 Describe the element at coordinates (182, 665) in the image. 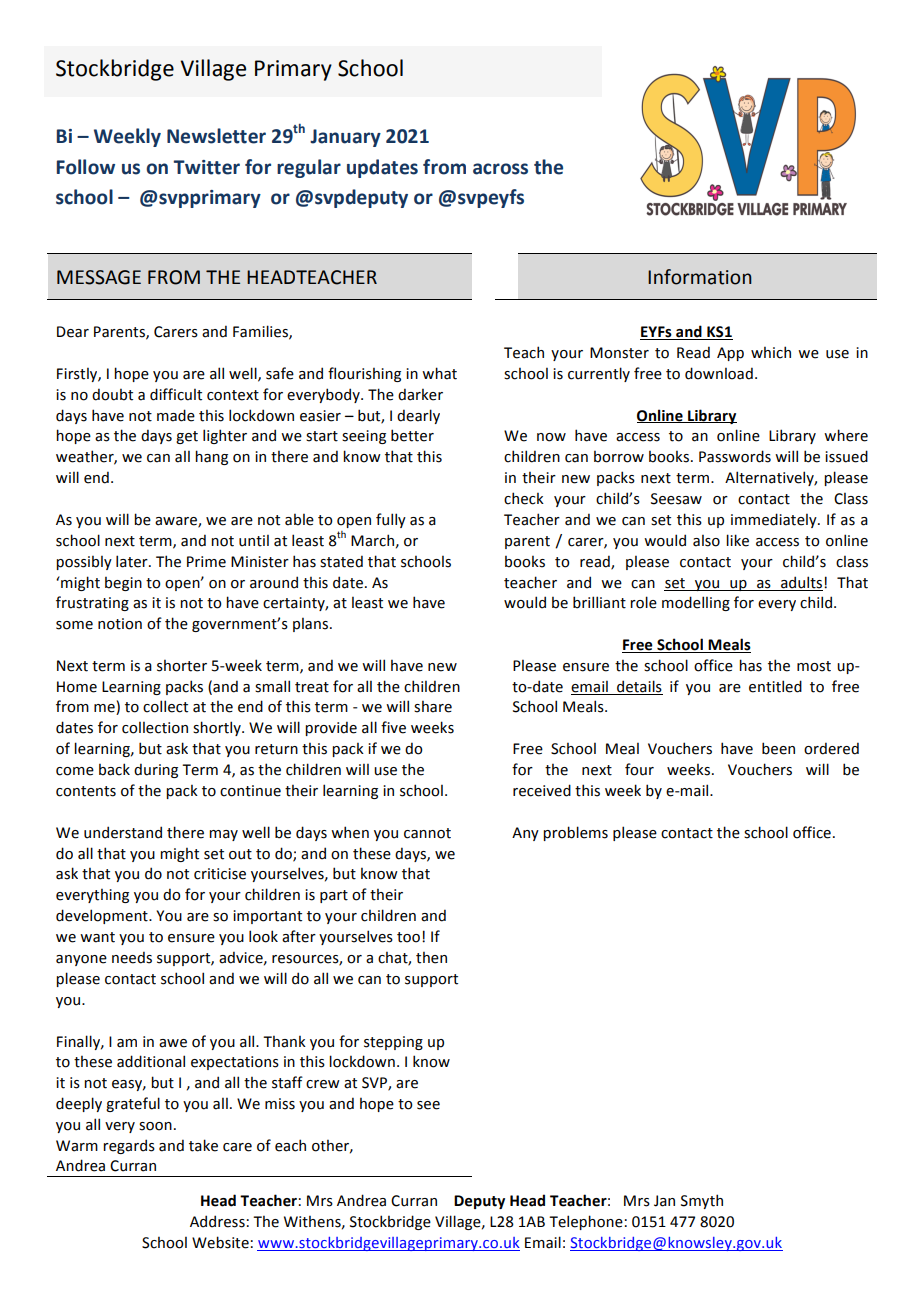

I see `shorter` at that location.
